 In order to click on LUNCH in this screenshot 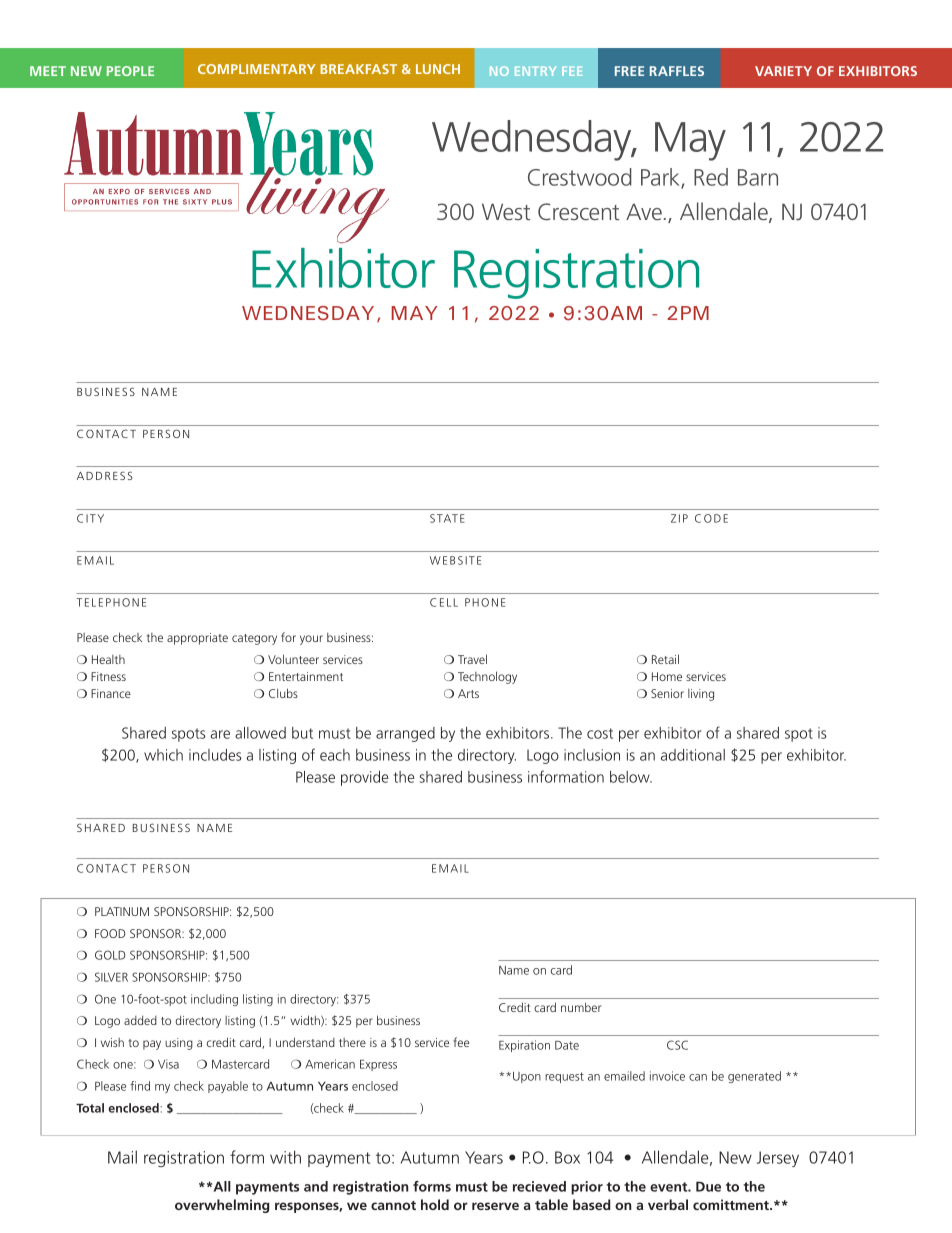, I will do `click(438, 69)`.
